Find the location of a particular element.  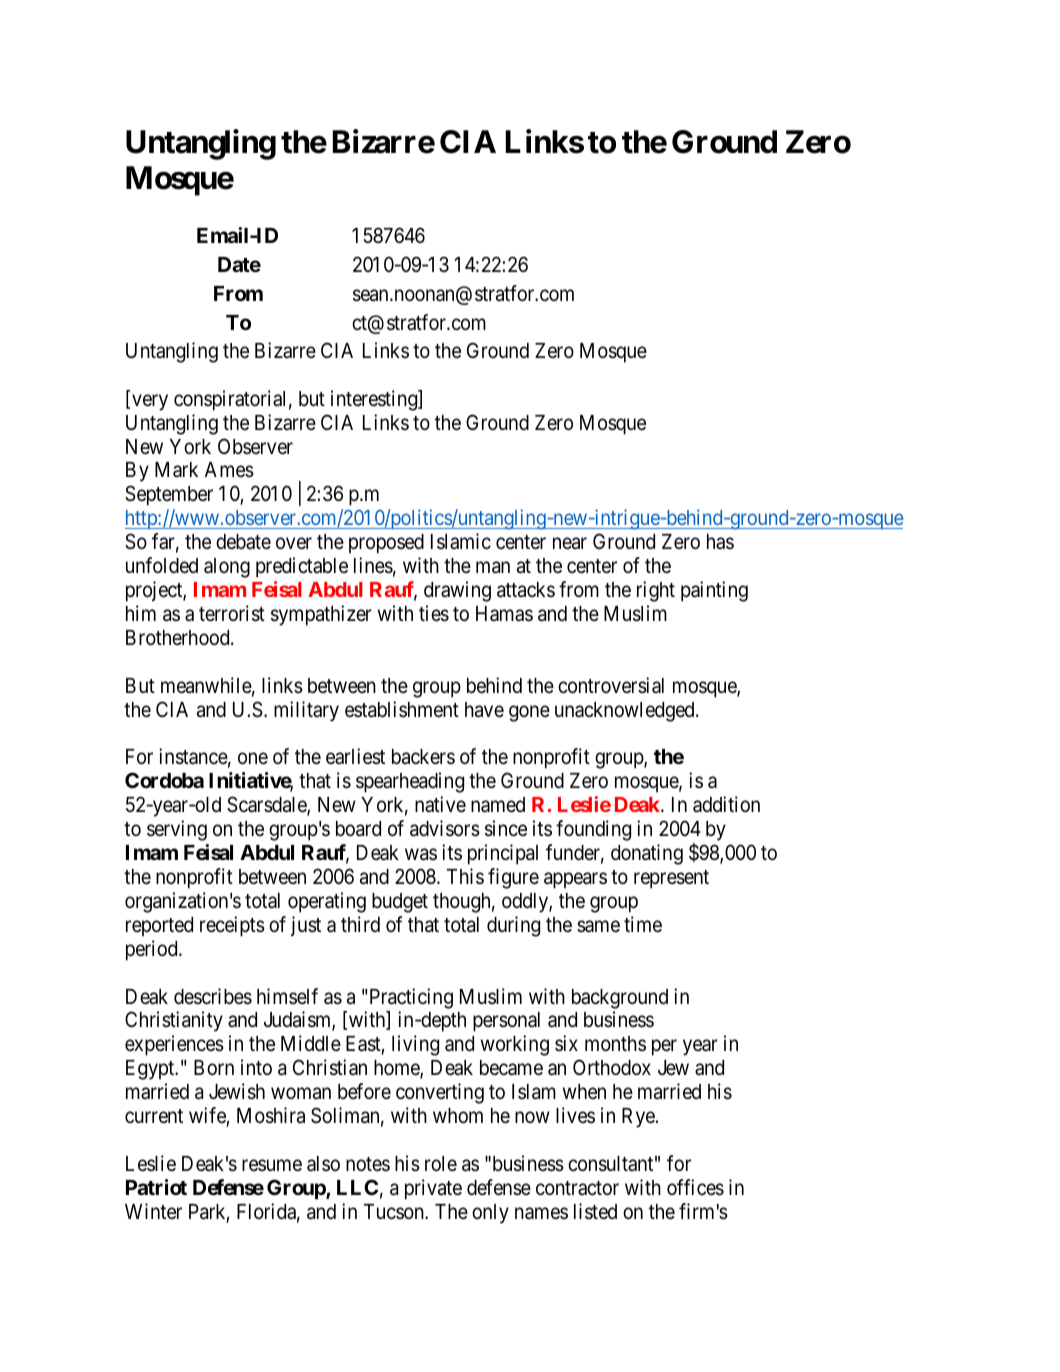

Patriot is located at coordinates (156, 1187).
